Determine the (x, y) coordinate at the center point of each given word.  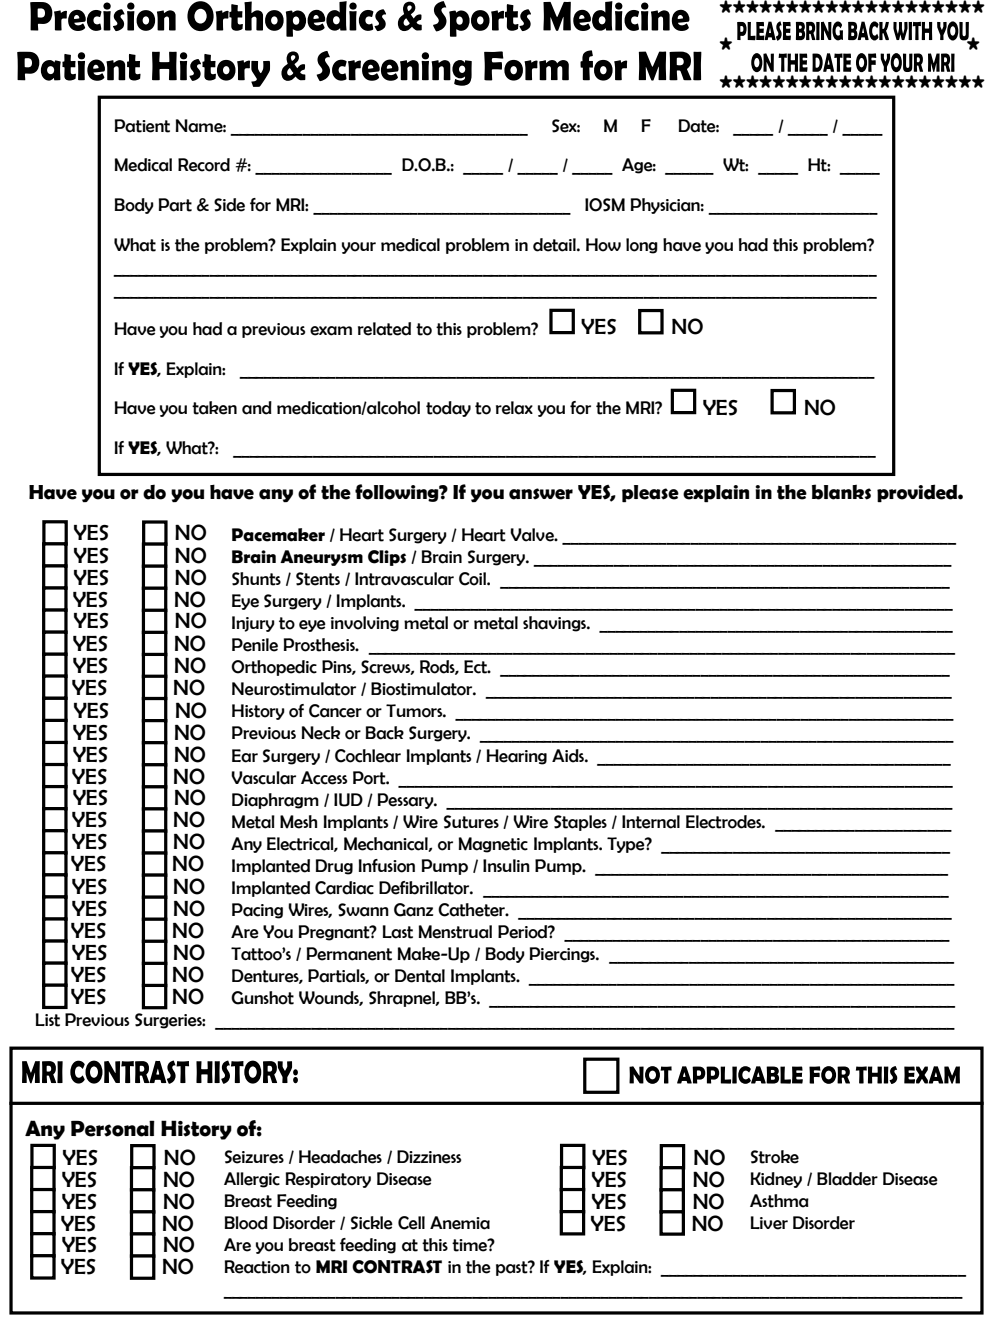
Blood (246, 1223)
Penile (255, 645)
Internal (651, 822)
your (359, 248)
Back (385, 733)
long (642, 246)
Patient (142, 126)
